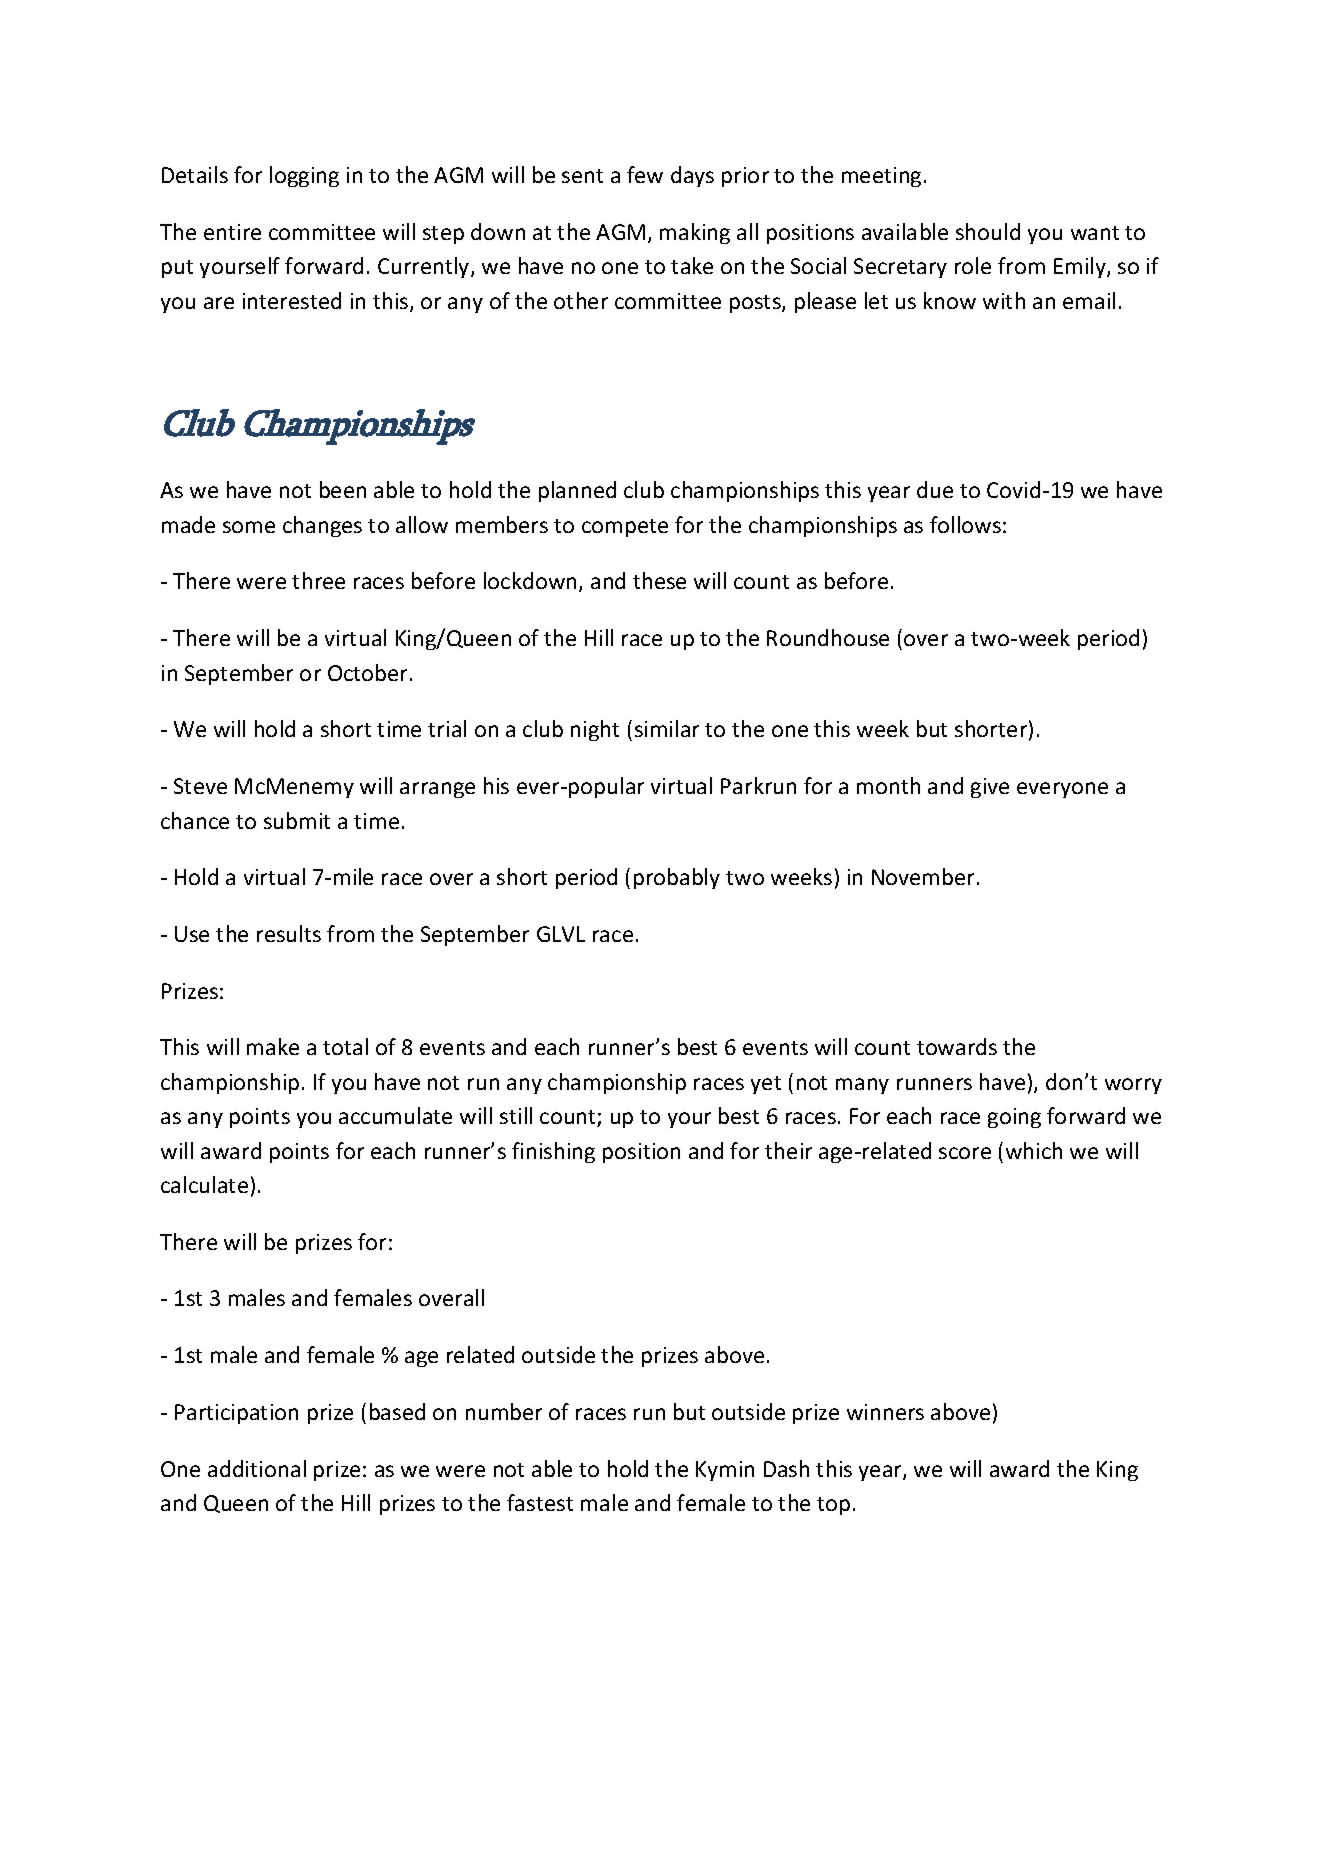 The height and width of the document is (1876, 1326). What do you see at coordinates (965, 524) in the document?
I see `follows` at bounding box center [965, 524].
